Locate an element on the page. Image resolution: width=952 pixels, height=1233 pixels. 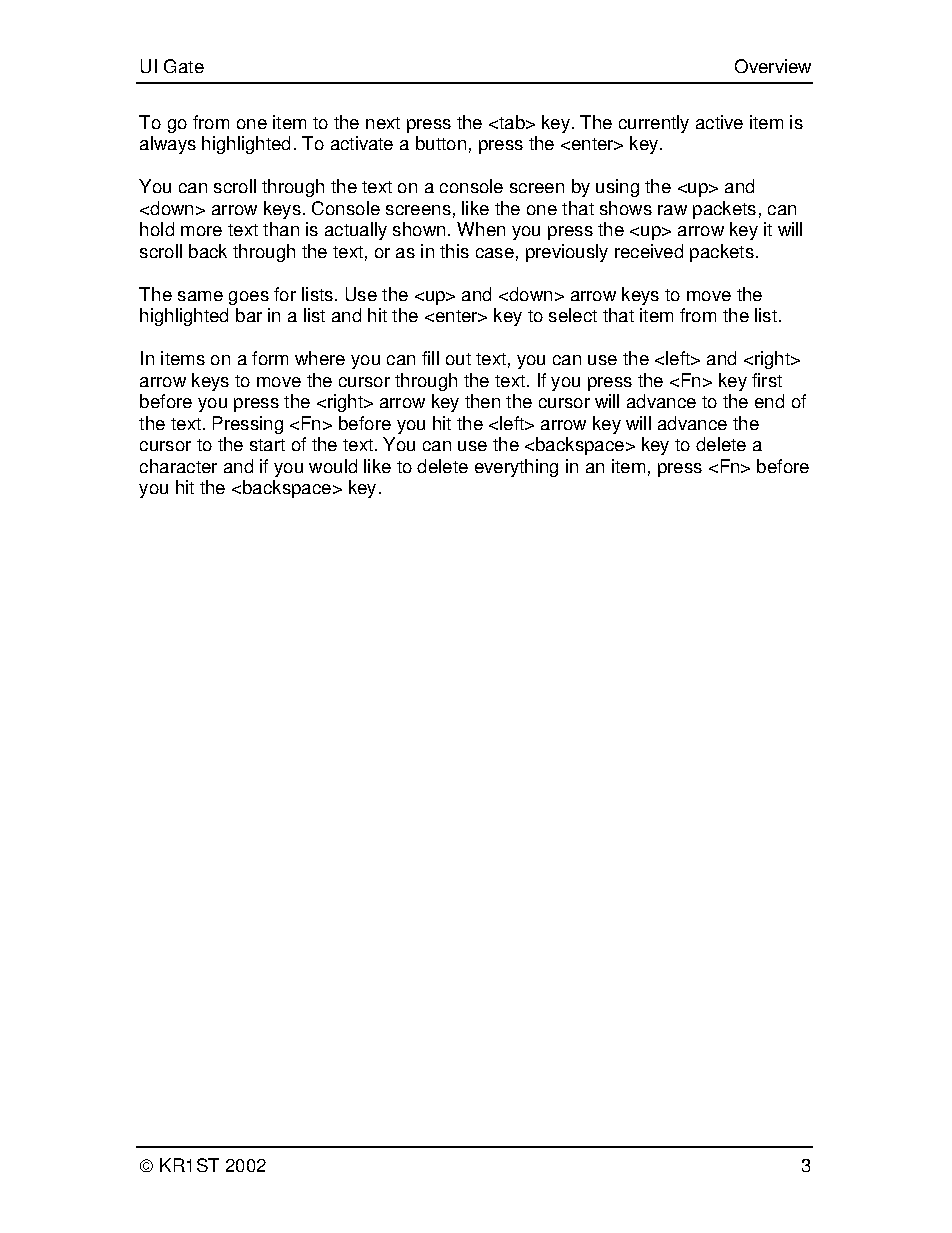
this is located at coordinates (454, 251).
